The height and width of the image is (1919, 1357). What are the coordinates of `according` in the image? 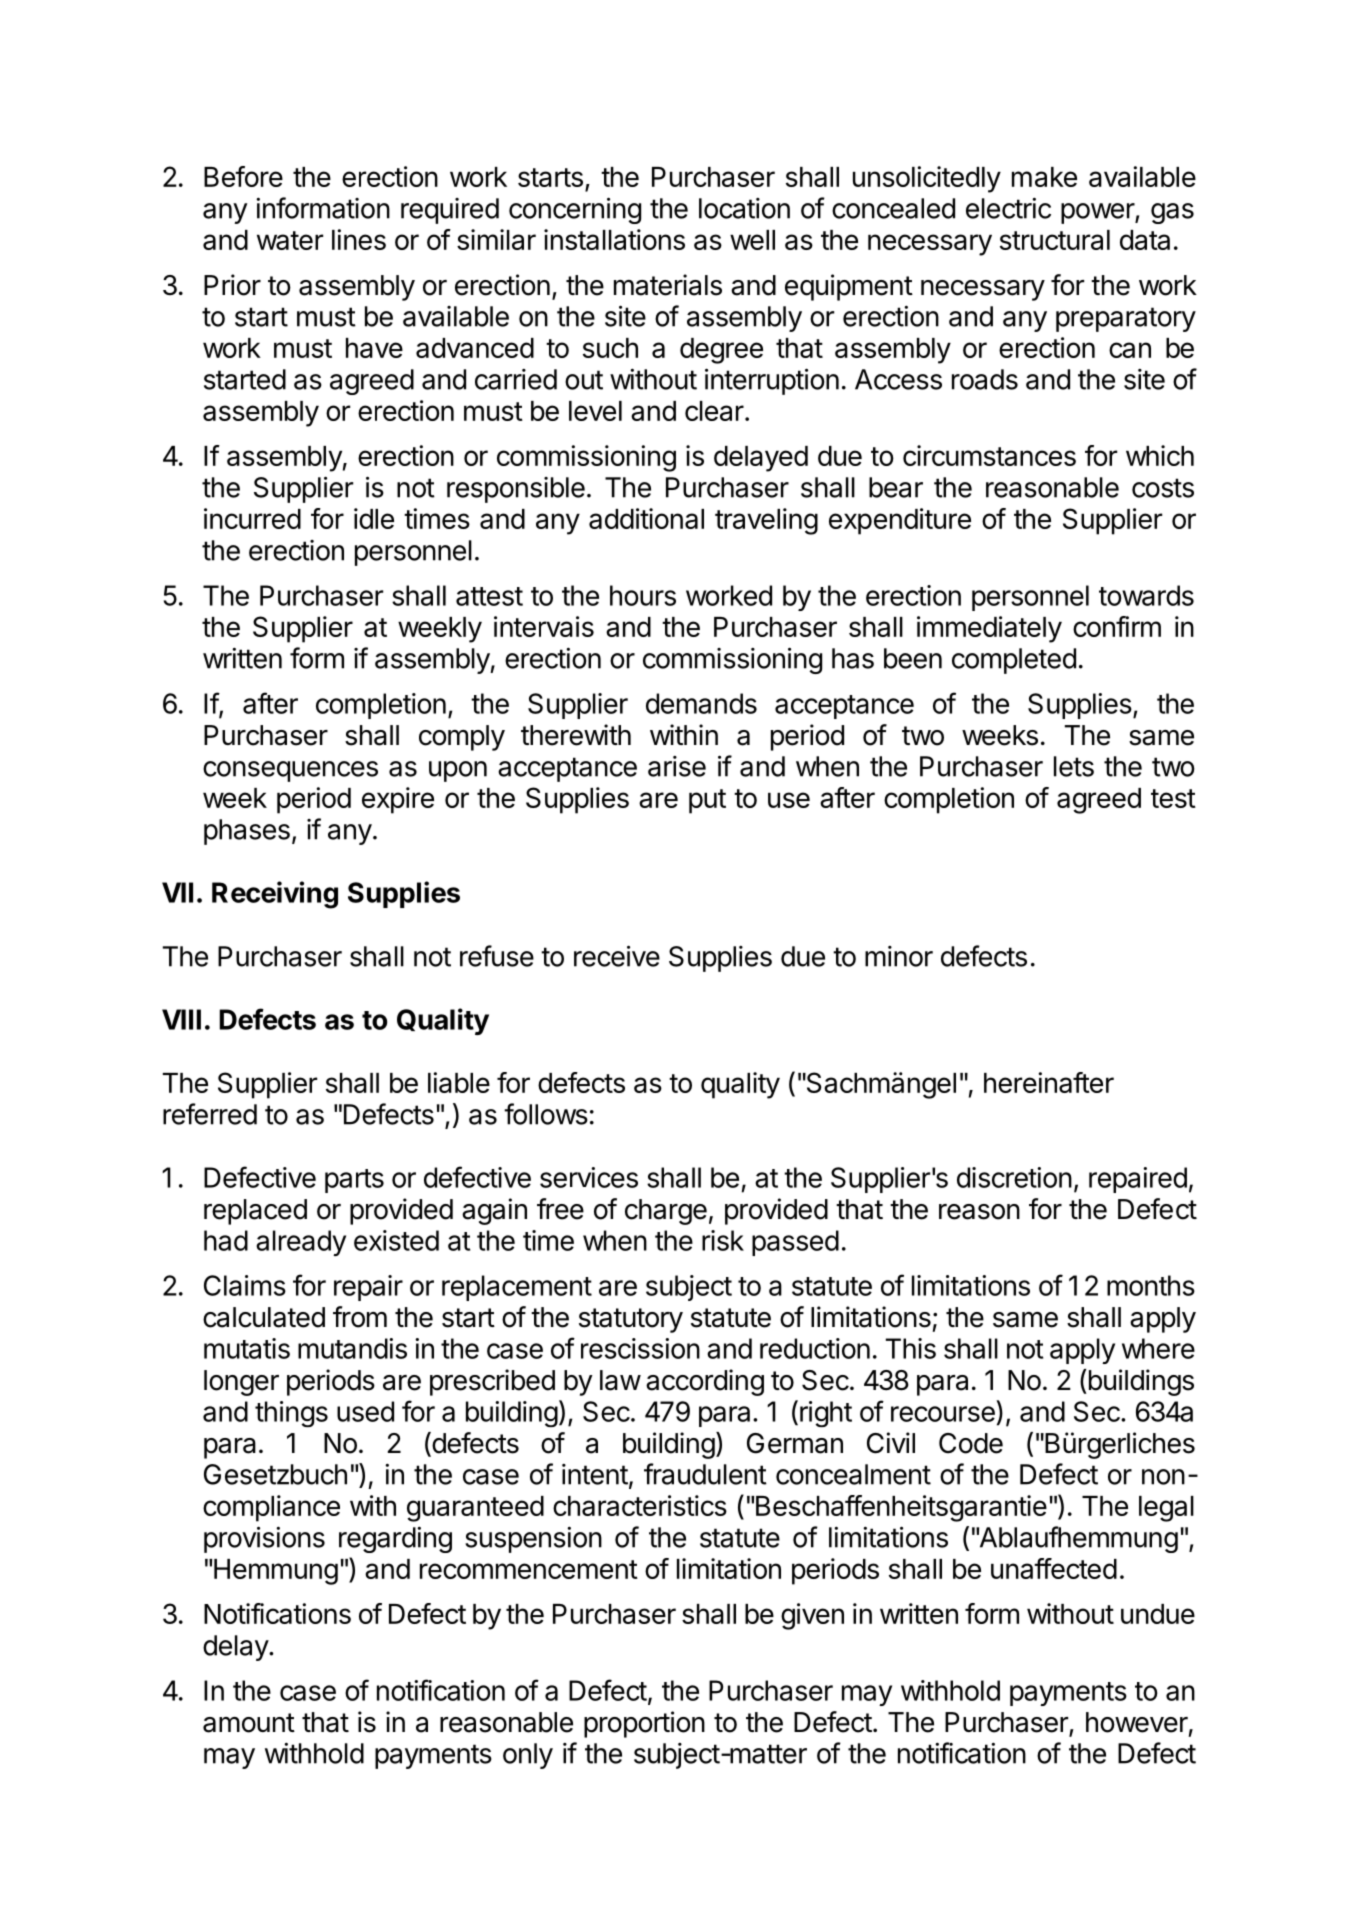 It's located at (705, 1382).
